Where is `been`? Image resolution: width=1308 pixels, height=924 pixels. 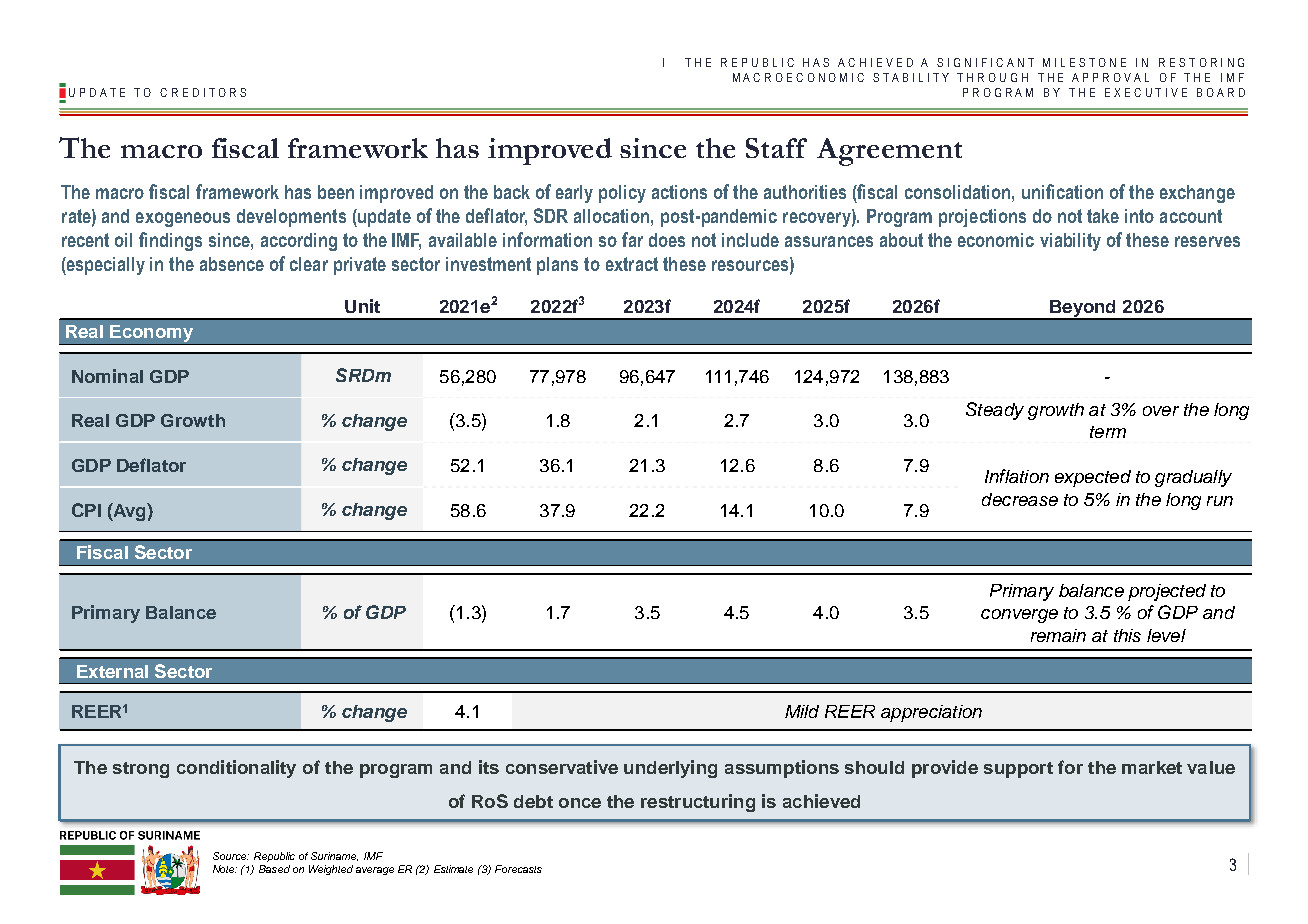 been is located at coordinates (336, 192).
